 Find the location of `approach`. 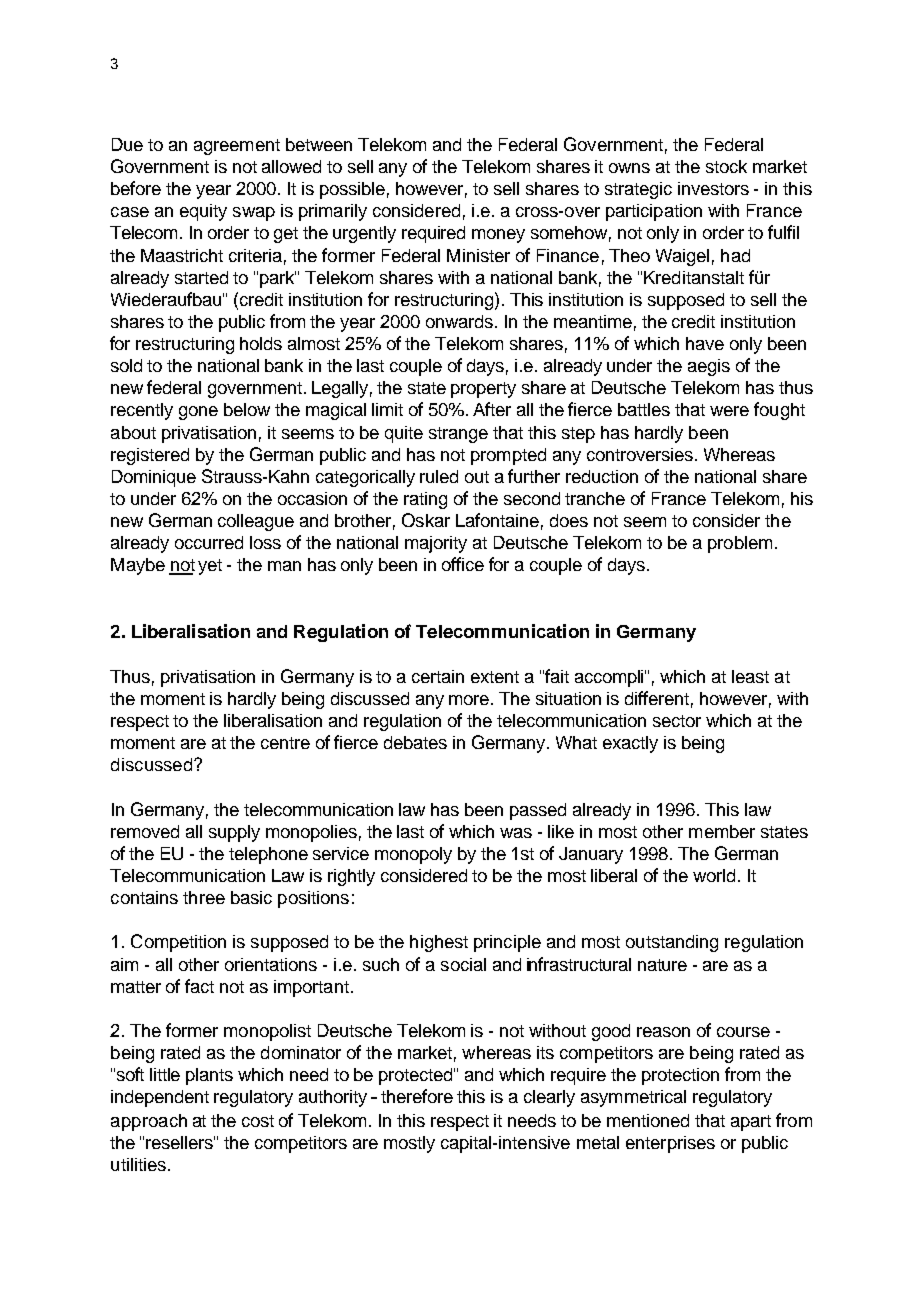

approach is located at coordinates (149, 1122).
